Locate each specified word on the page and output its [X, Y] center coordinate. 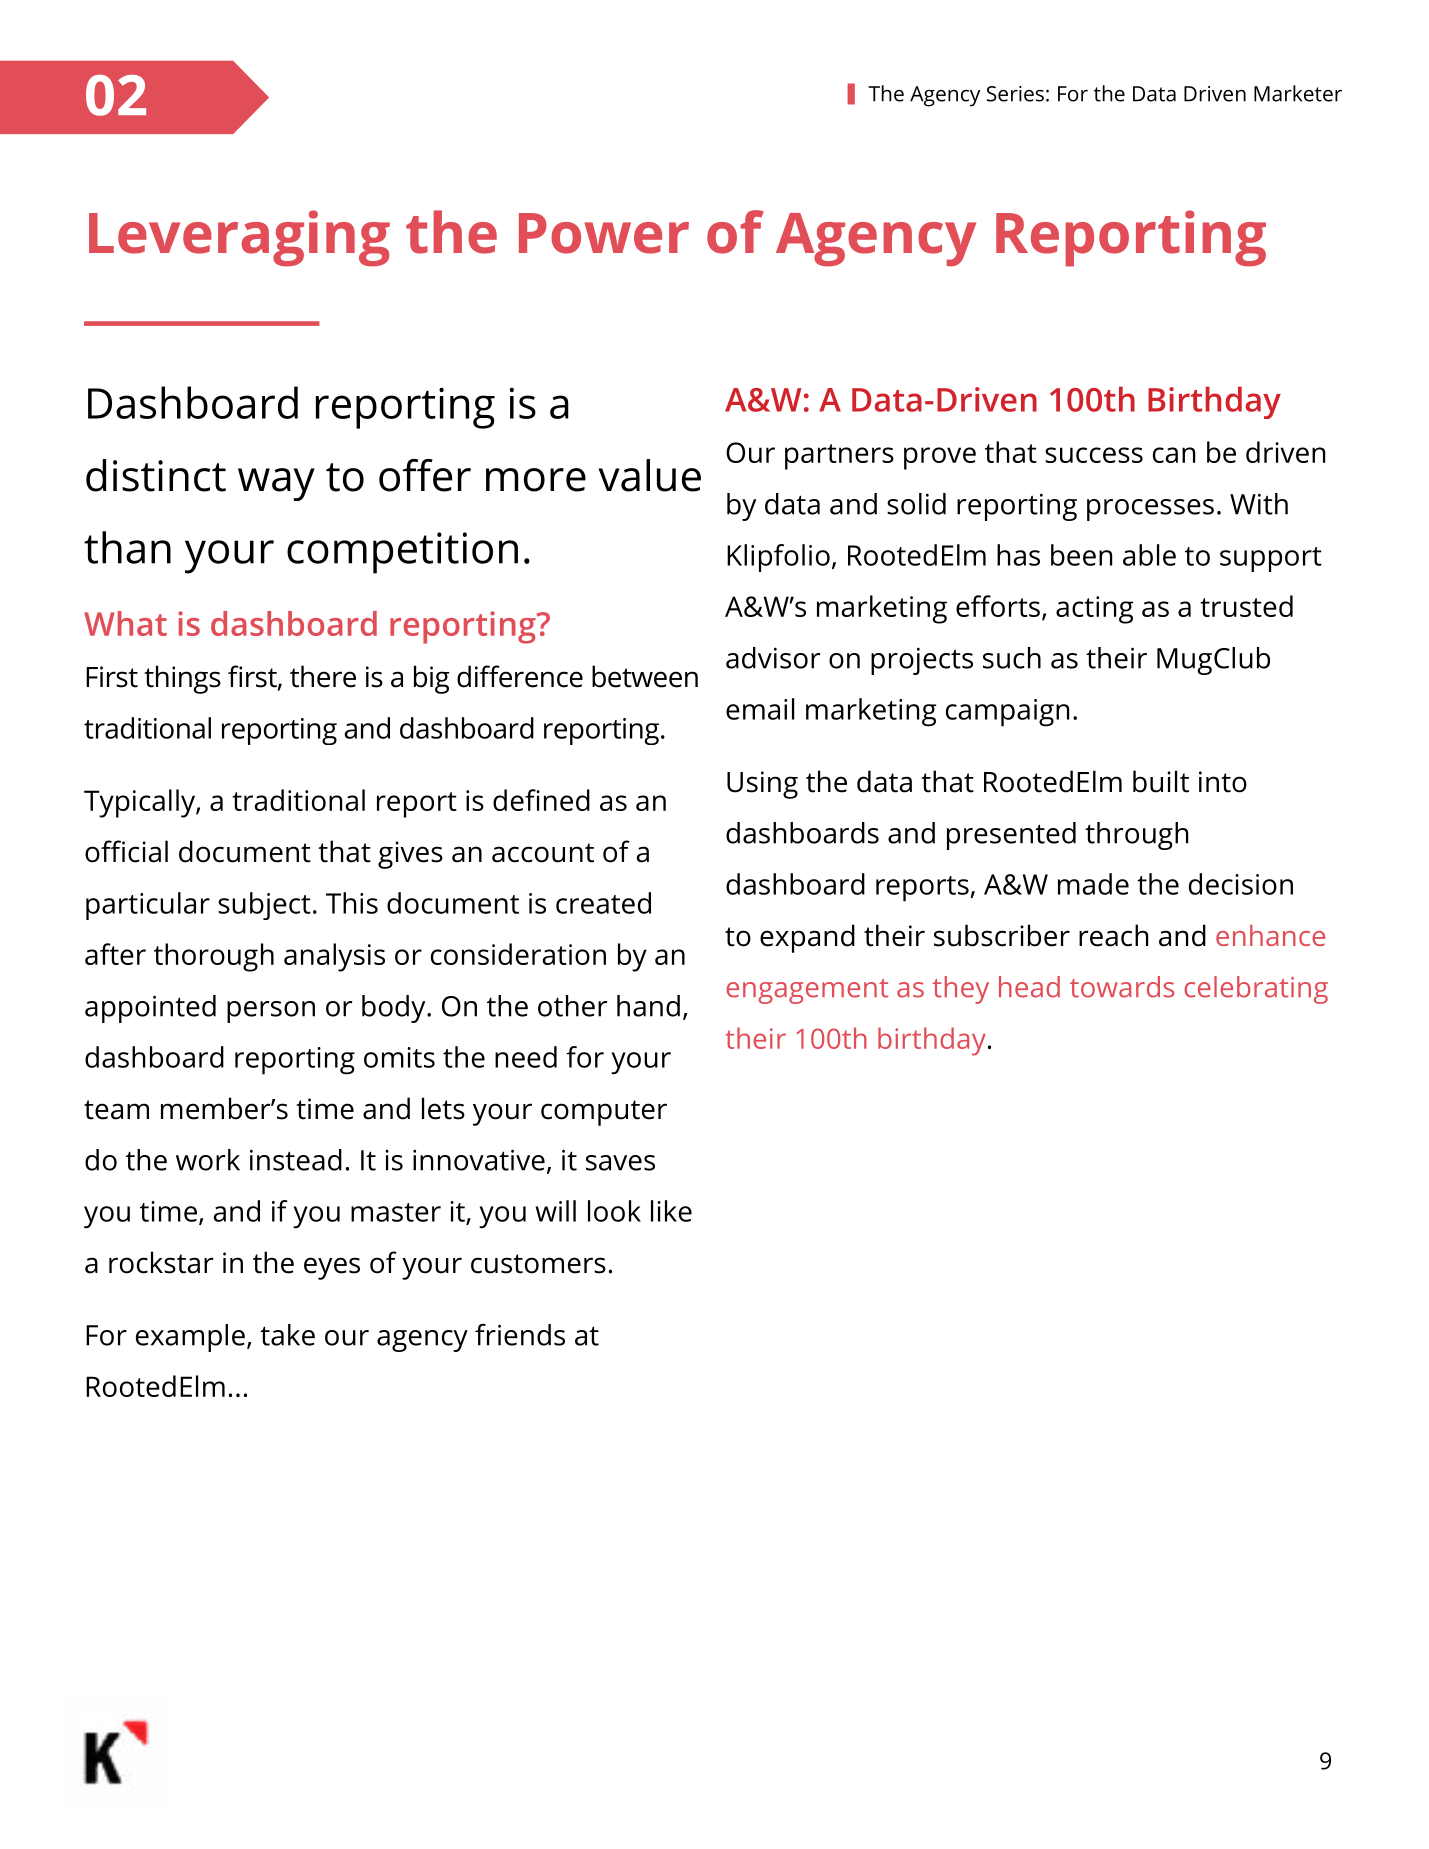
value [649, 475]
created [603, 903]
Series [1015, 94]
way [276, 484]
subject [264, 906]
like [671, 1211]
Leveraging [239, 238]
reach [1113, 935]
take [287, 1335]
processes [1150, 510]
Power [604, 233]
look [614, 1211]
